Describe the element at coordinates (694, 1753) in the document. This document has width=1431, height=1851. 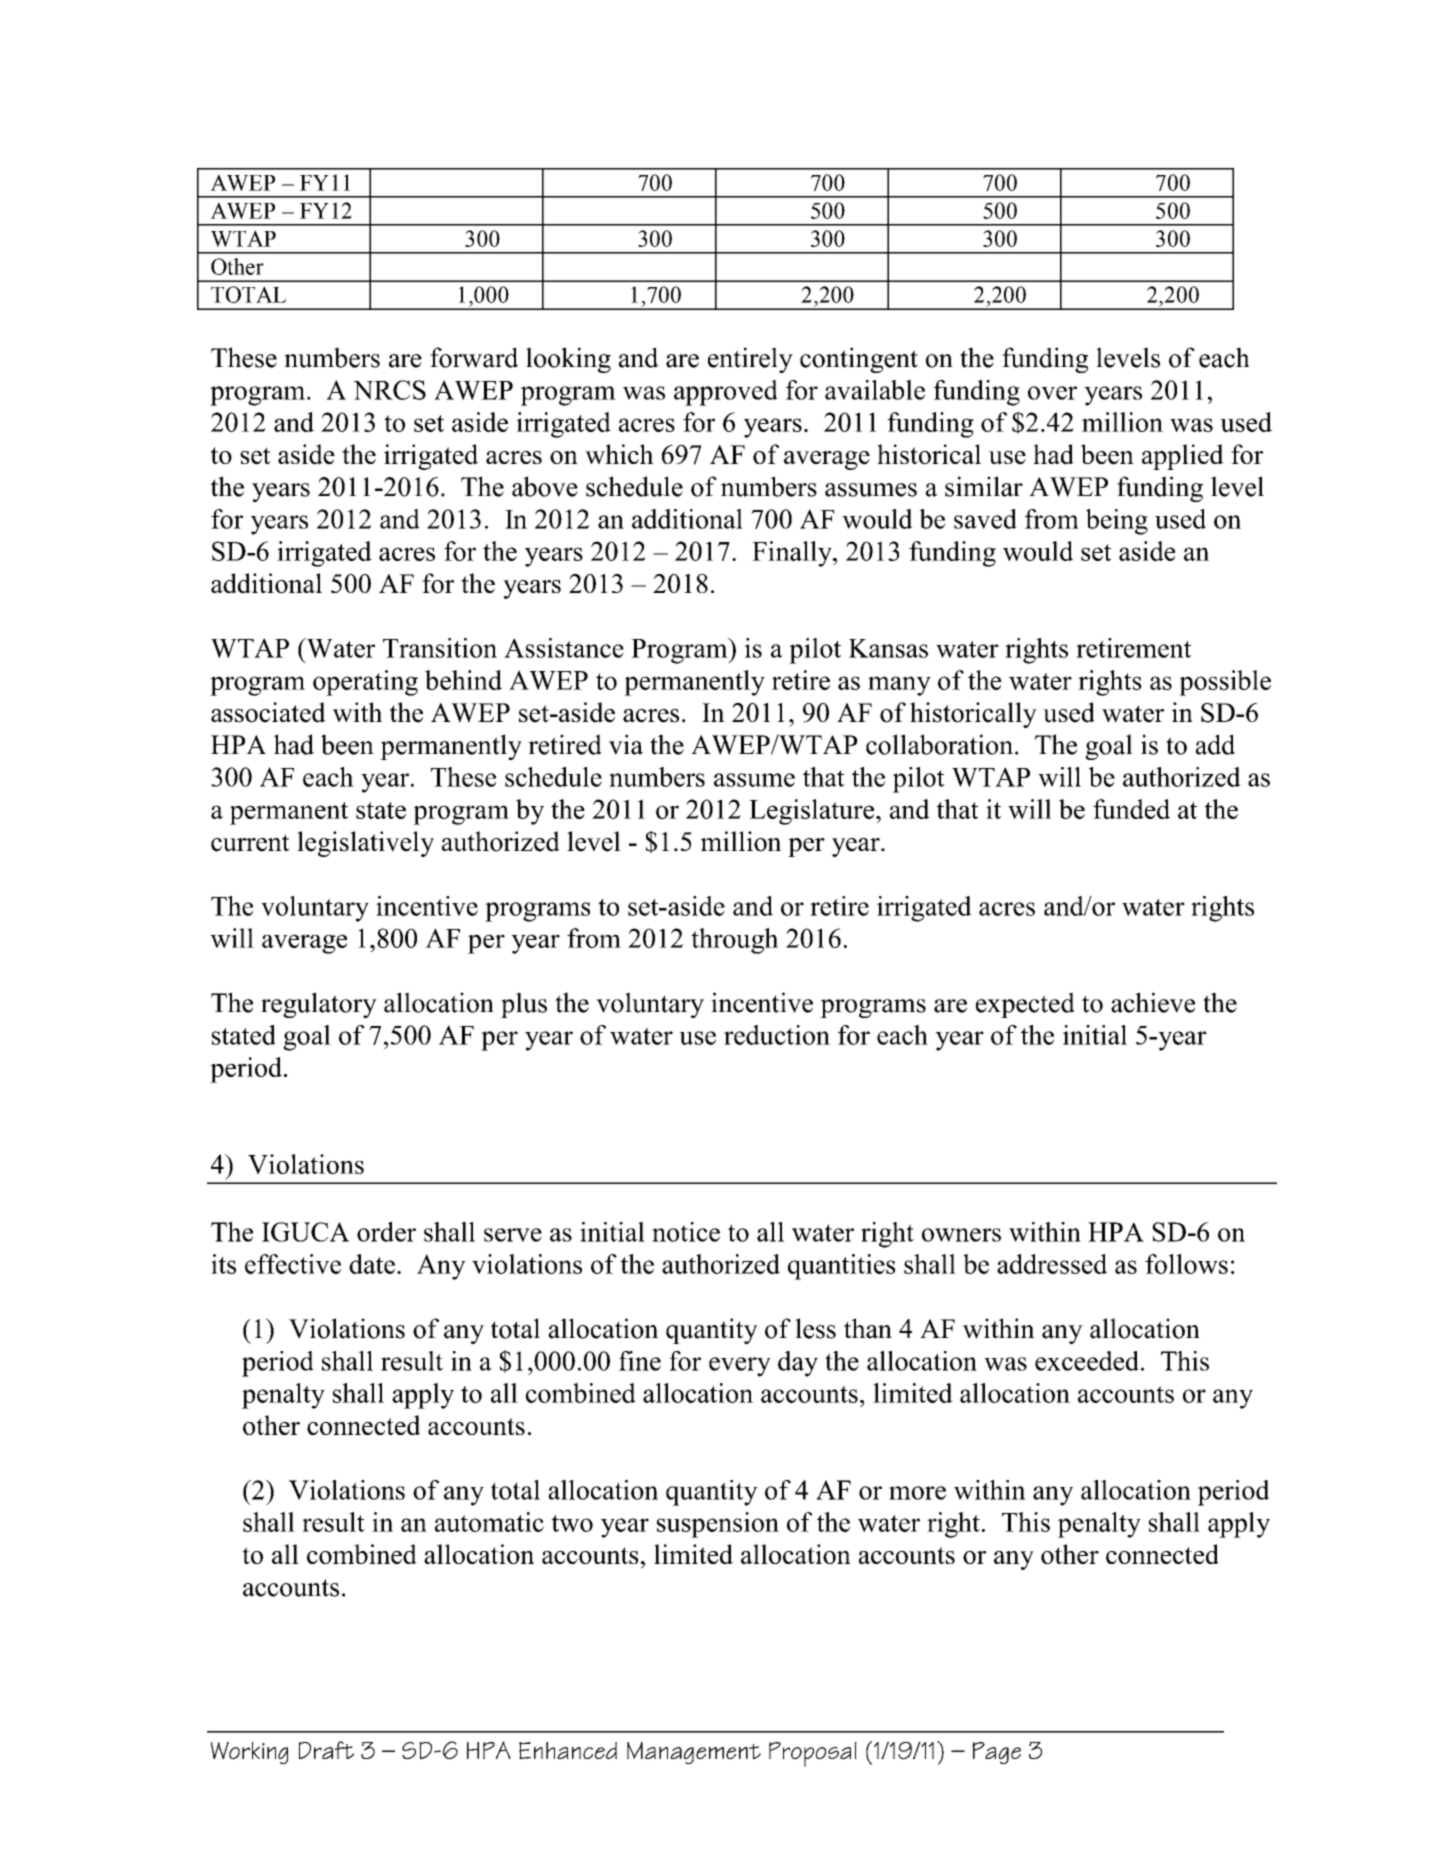
I see `Management` at that location.
